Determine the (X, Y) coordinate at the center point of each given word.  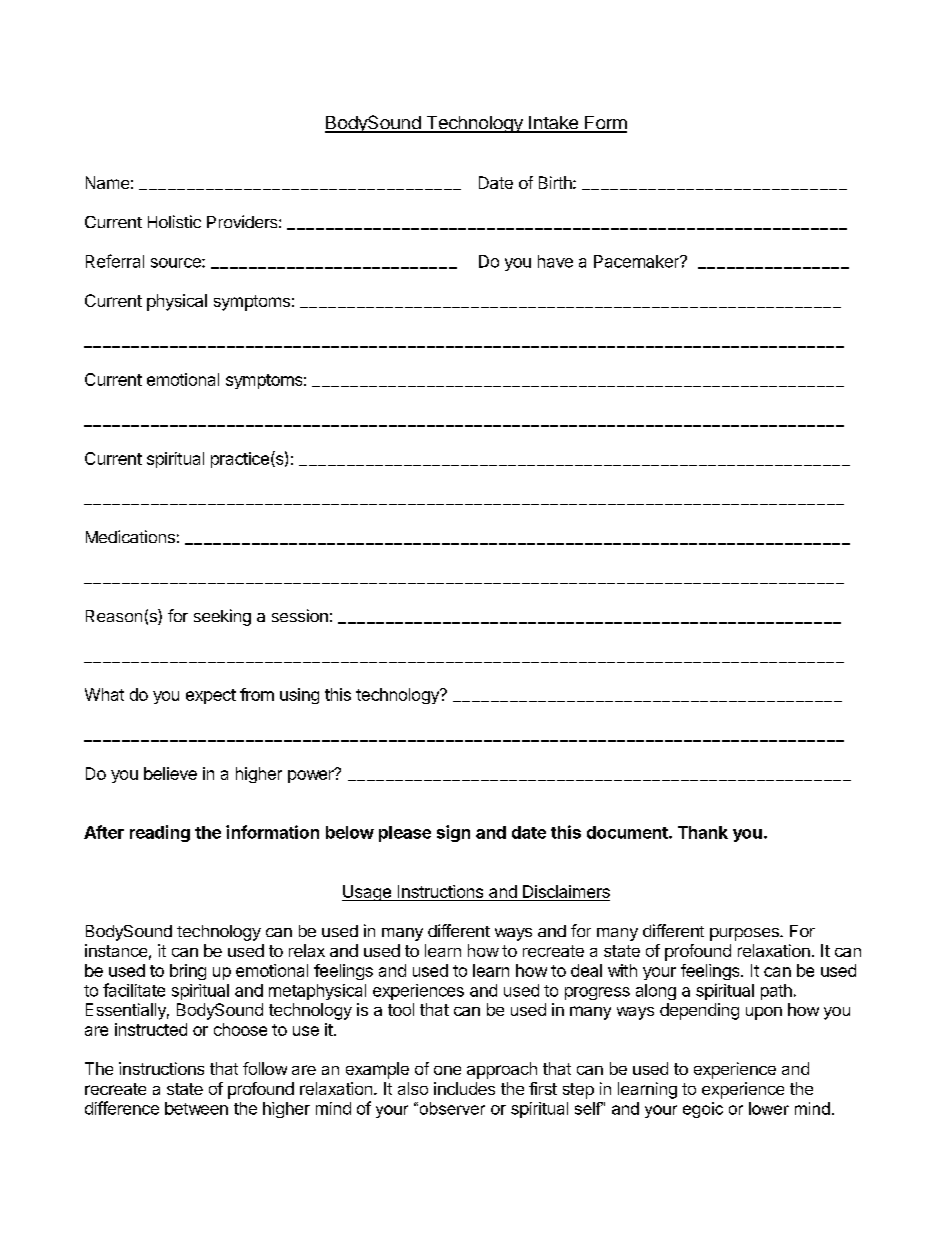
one (447, 1070)
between (196, 1108)
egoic (703, 1110)
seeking (222, 617)
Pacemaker (637, 261)
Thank (703, 832)
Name (107, 182)
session (300, 615)
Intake (553, 124)
